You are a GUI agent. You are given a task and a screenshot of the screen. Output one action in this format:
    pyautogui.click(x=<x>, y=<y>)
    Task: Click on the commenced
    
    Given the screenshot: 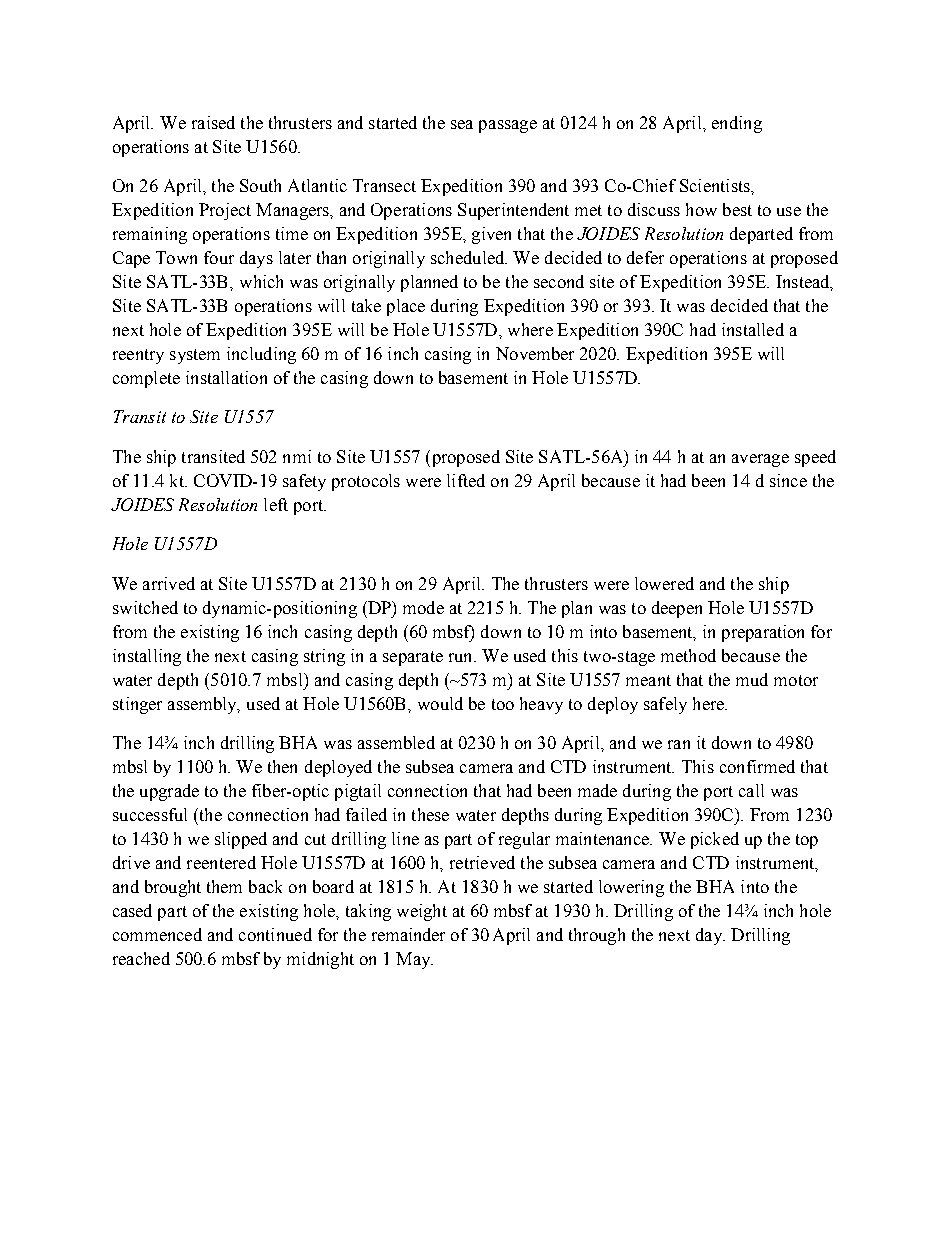 What is the action you would take?
    pyautogui.click(x=157, y=934)
